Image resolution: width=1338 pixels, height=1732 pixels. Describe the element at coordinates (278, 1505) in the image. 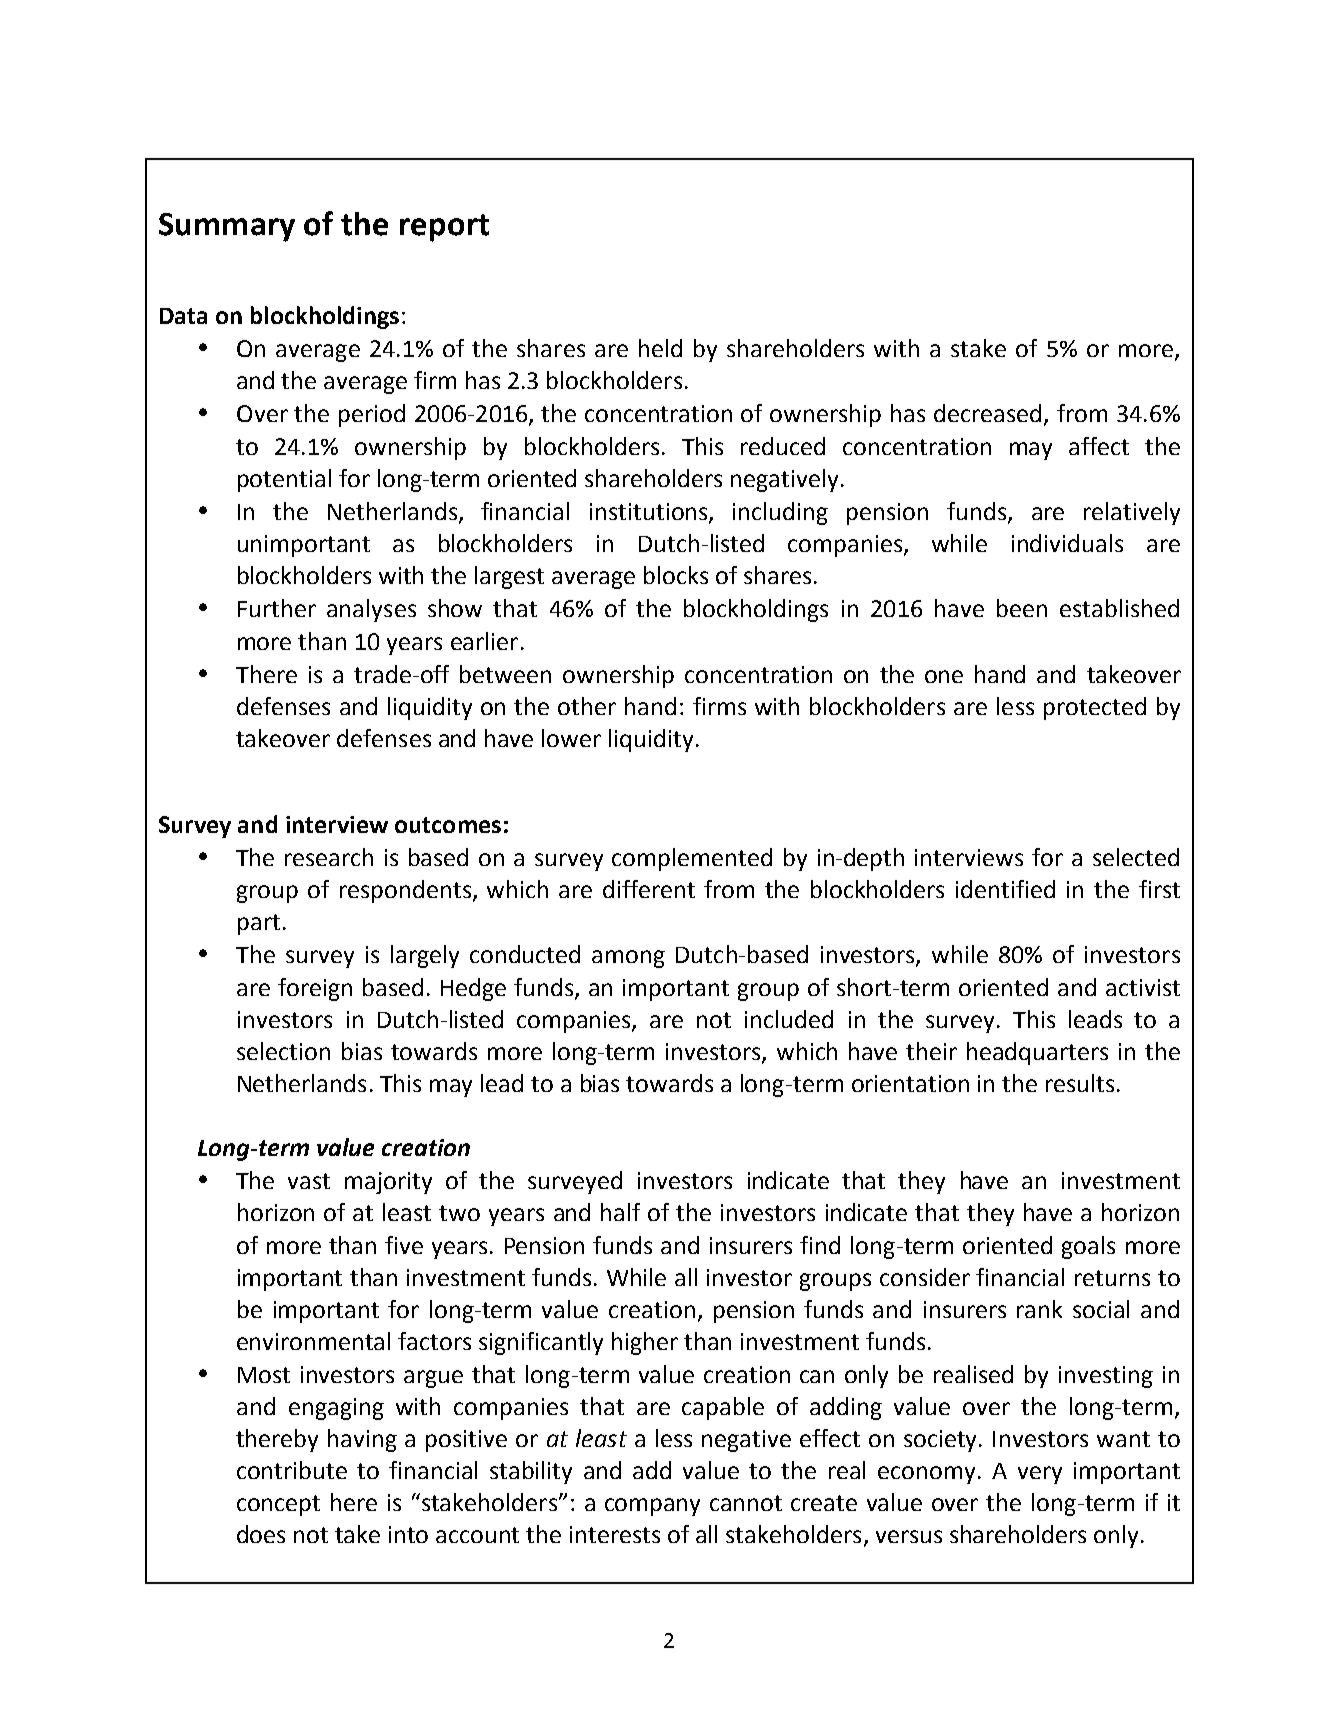

I see `concept` at that location.
